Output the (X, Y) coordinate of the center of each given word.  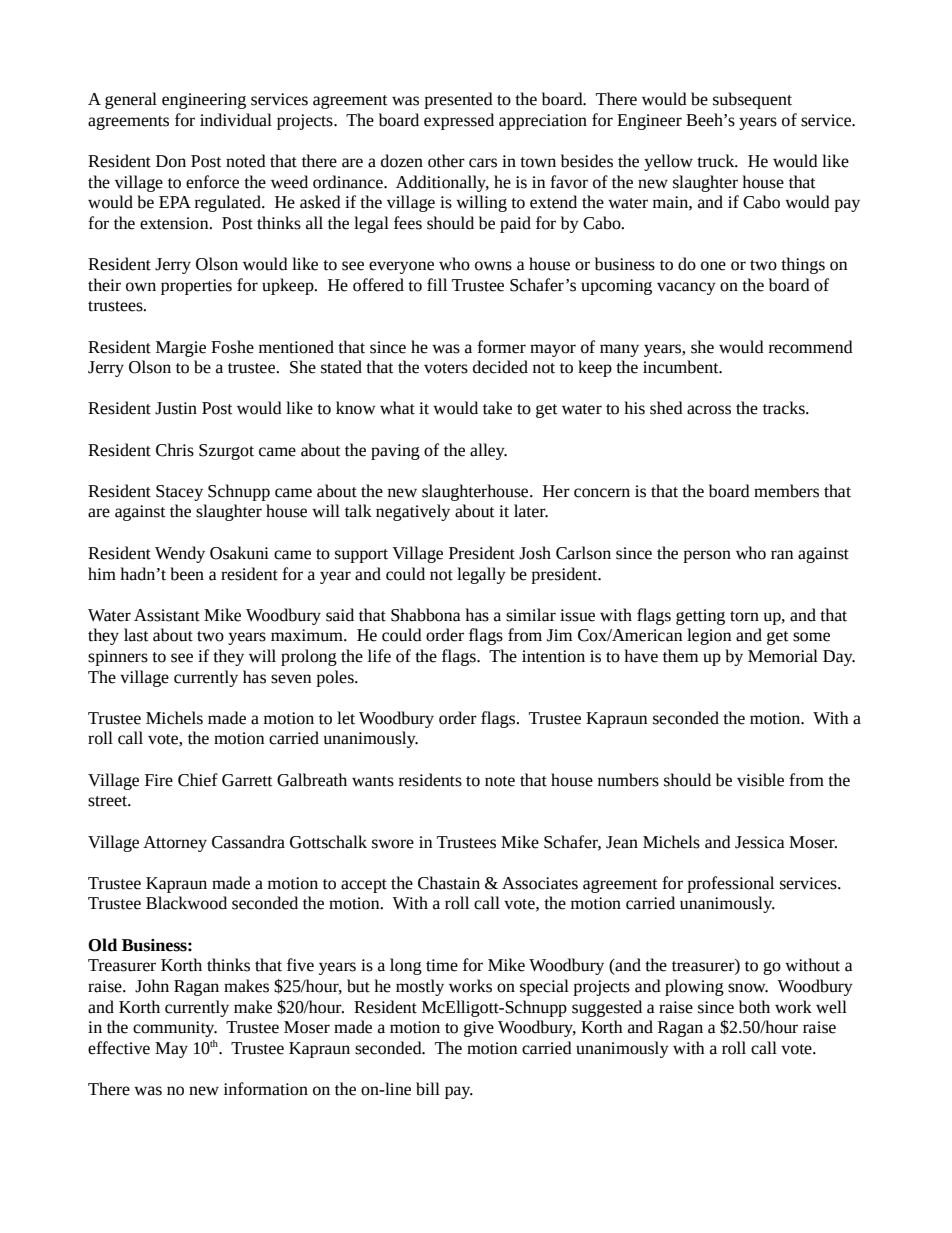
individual (236, 120)
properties (196, 287)
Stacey (179, 493)
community (175, 1029)
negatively (413, 512)
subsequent (752, 100)
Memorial (783, 656)
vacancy (686, 288)
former (501, 347)
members (786, 491)
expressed (459, 121)
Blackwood (186, 903)
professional (730, 884)
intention (553, 656)
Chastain (449, 883)
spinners (118, 658)
